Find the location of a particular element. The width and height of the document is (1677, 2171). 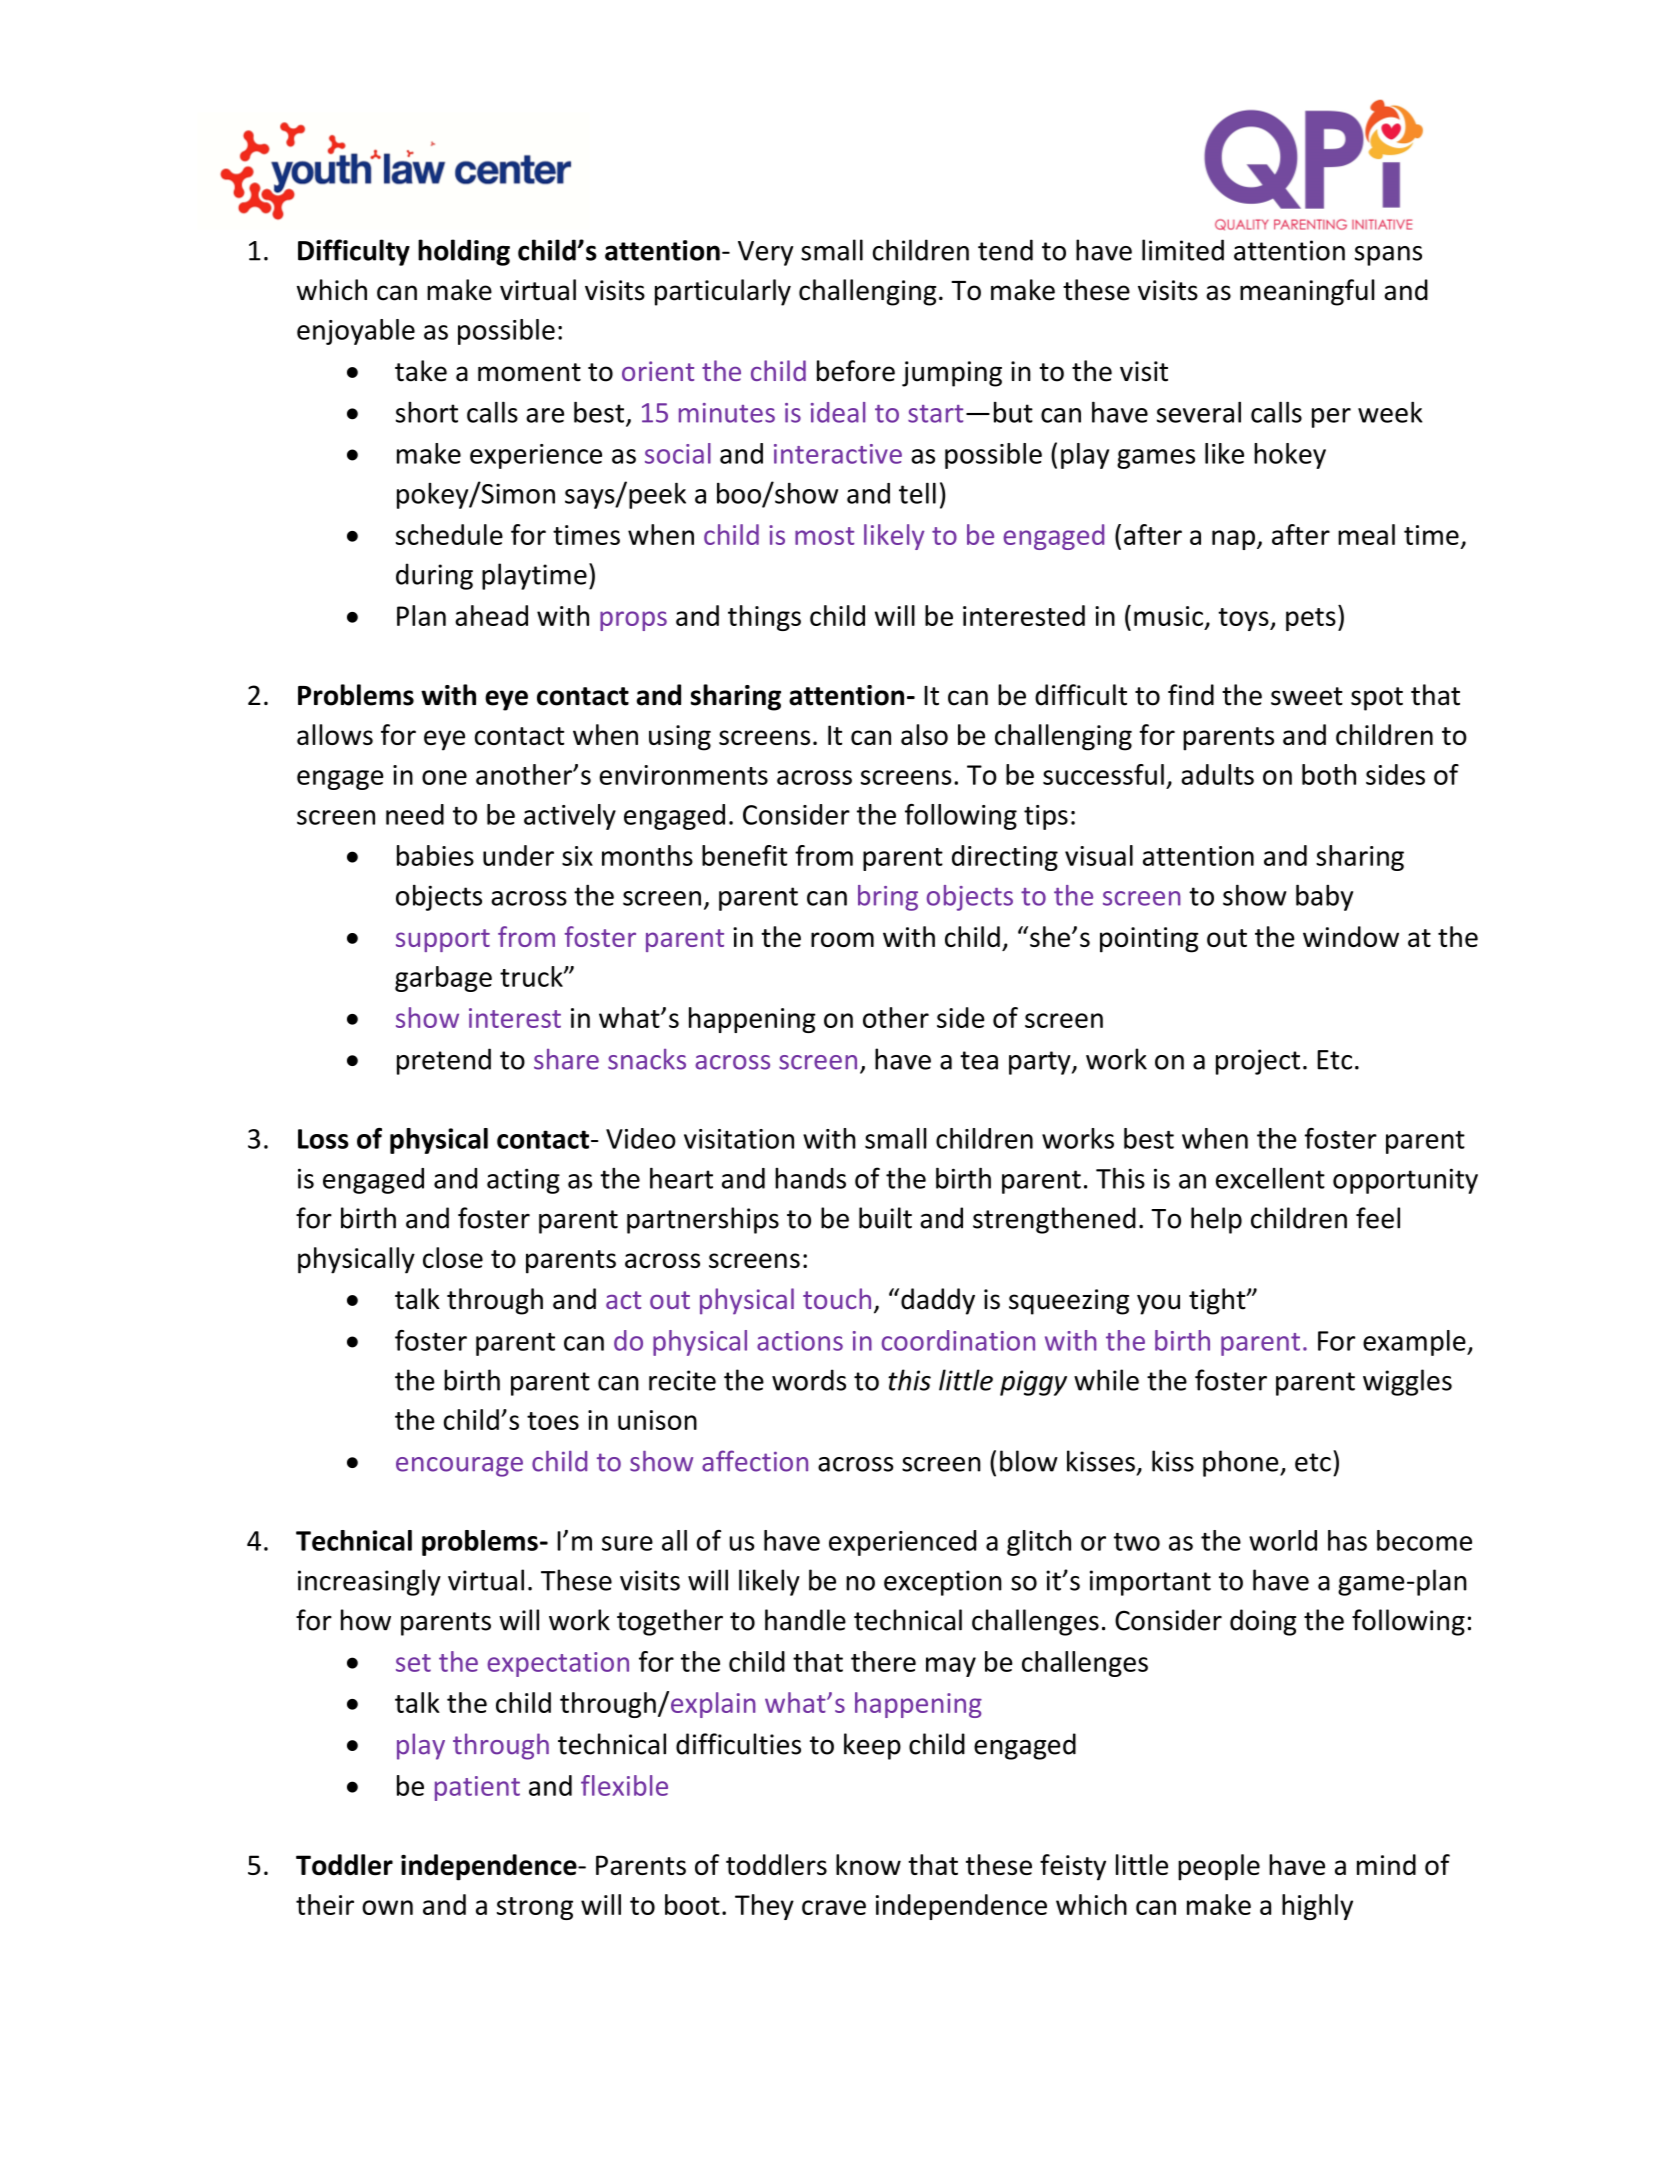

own is located at coordinates (387, 1907).
